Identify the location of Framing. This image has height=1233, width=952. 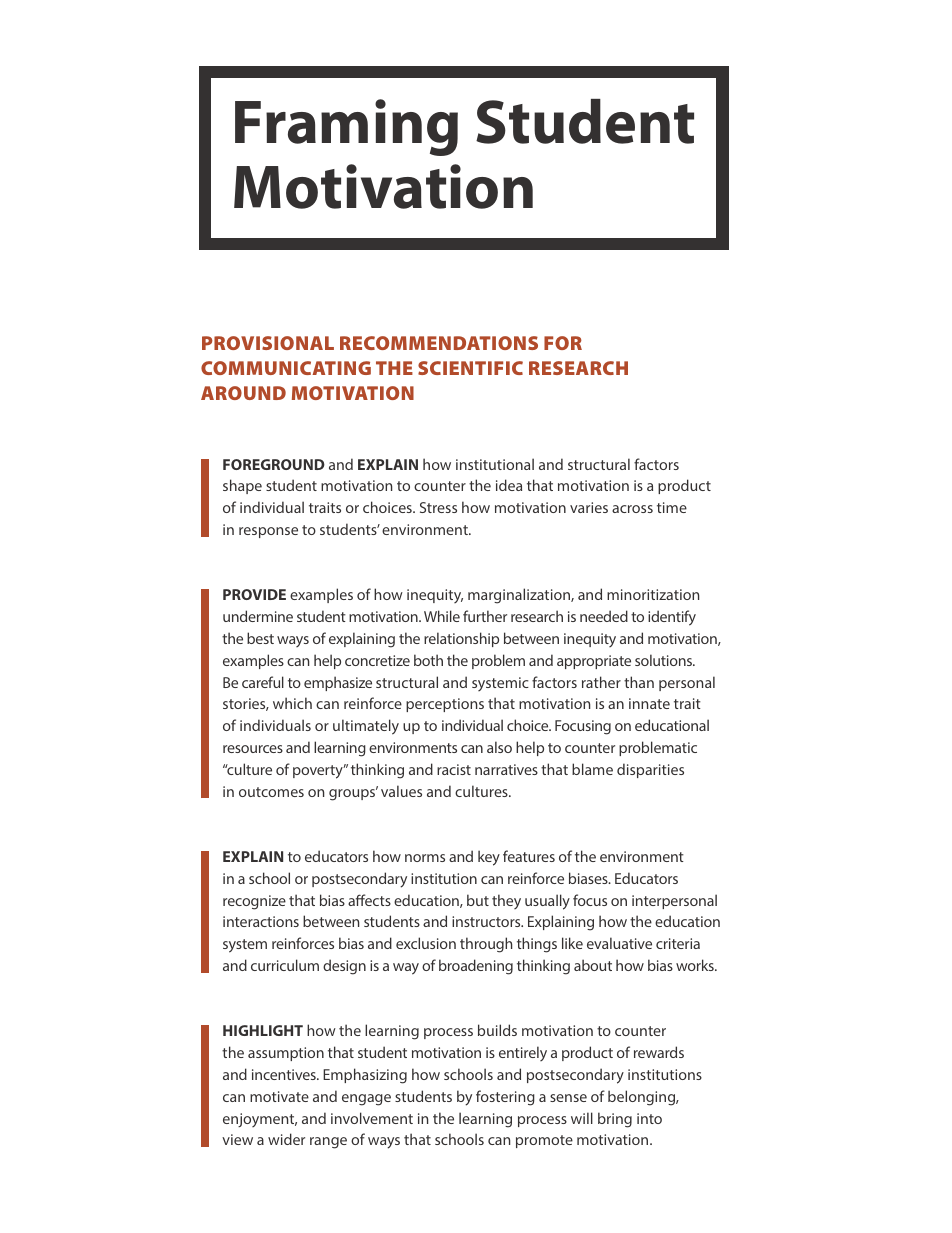
(346, 127).
